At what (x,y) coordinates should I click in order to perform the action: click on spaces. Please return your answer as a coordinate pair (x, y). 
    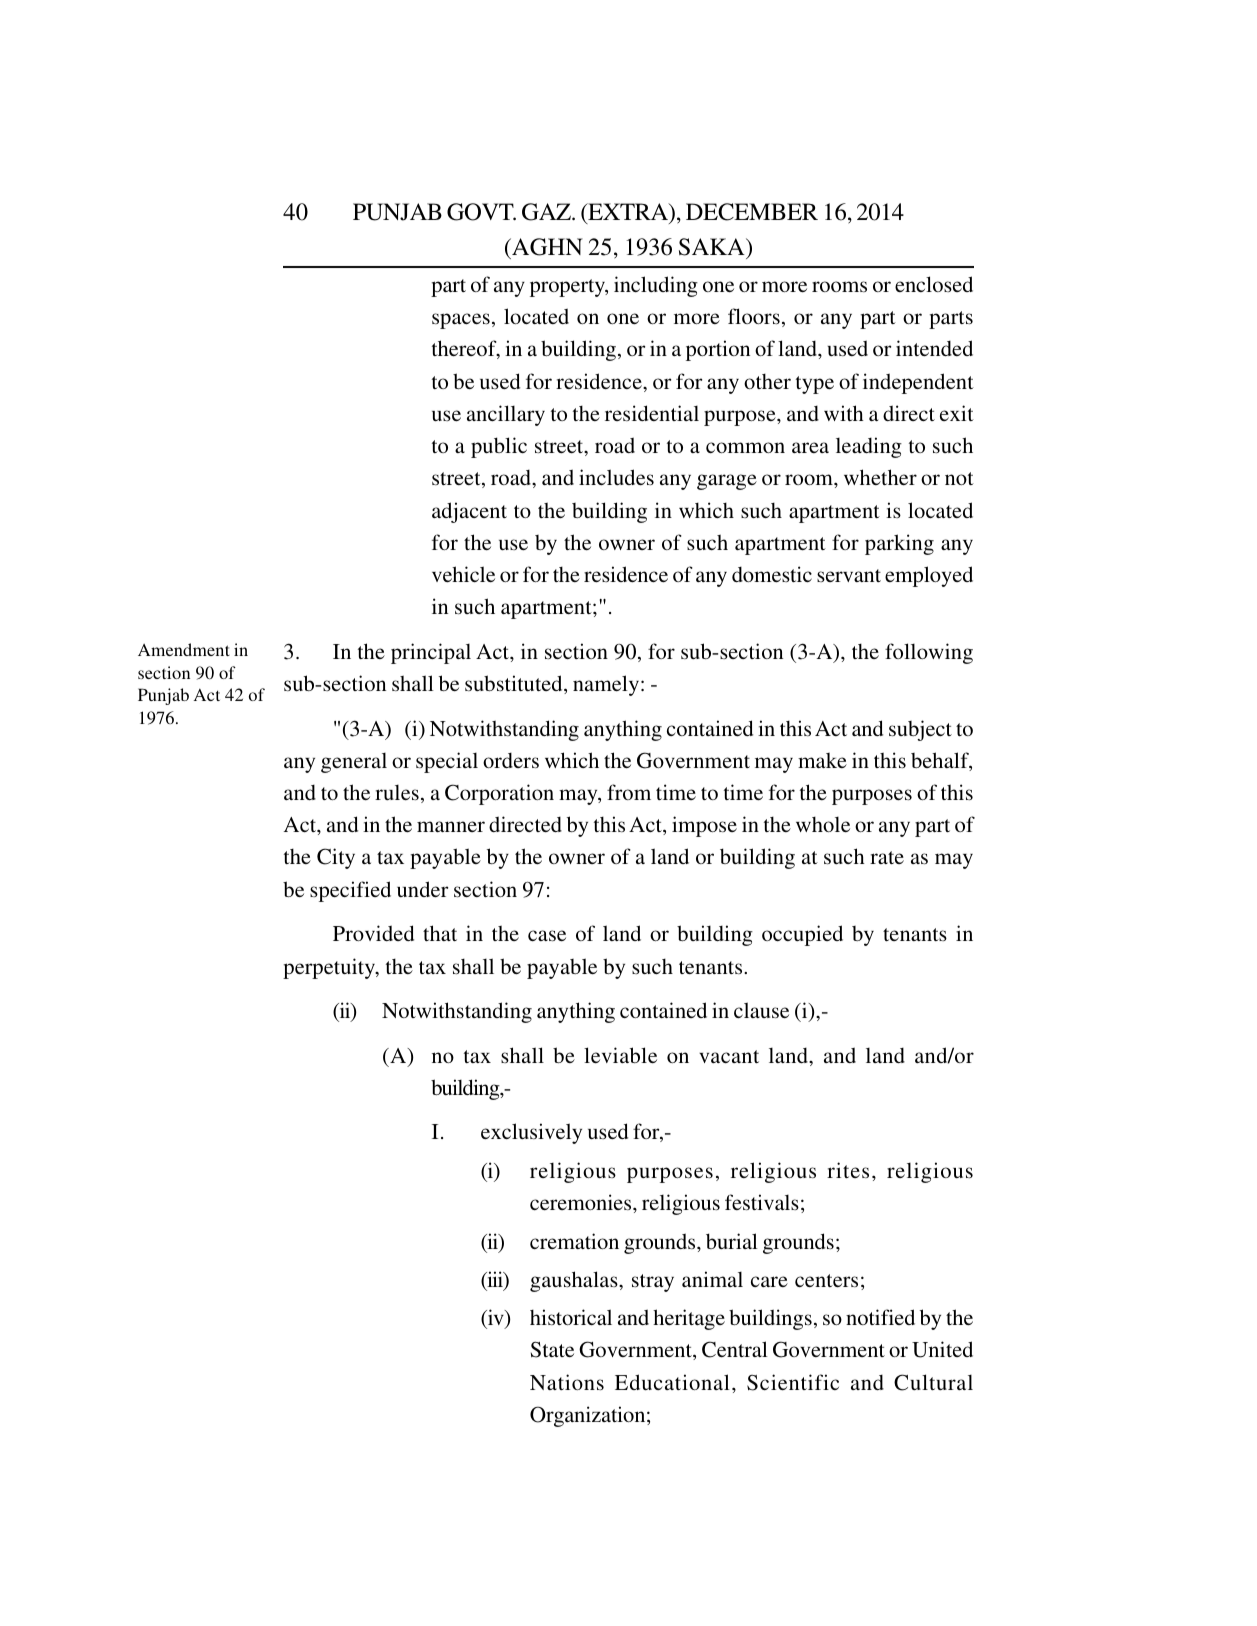
    Looking at the image, I should click on (461, 321).
